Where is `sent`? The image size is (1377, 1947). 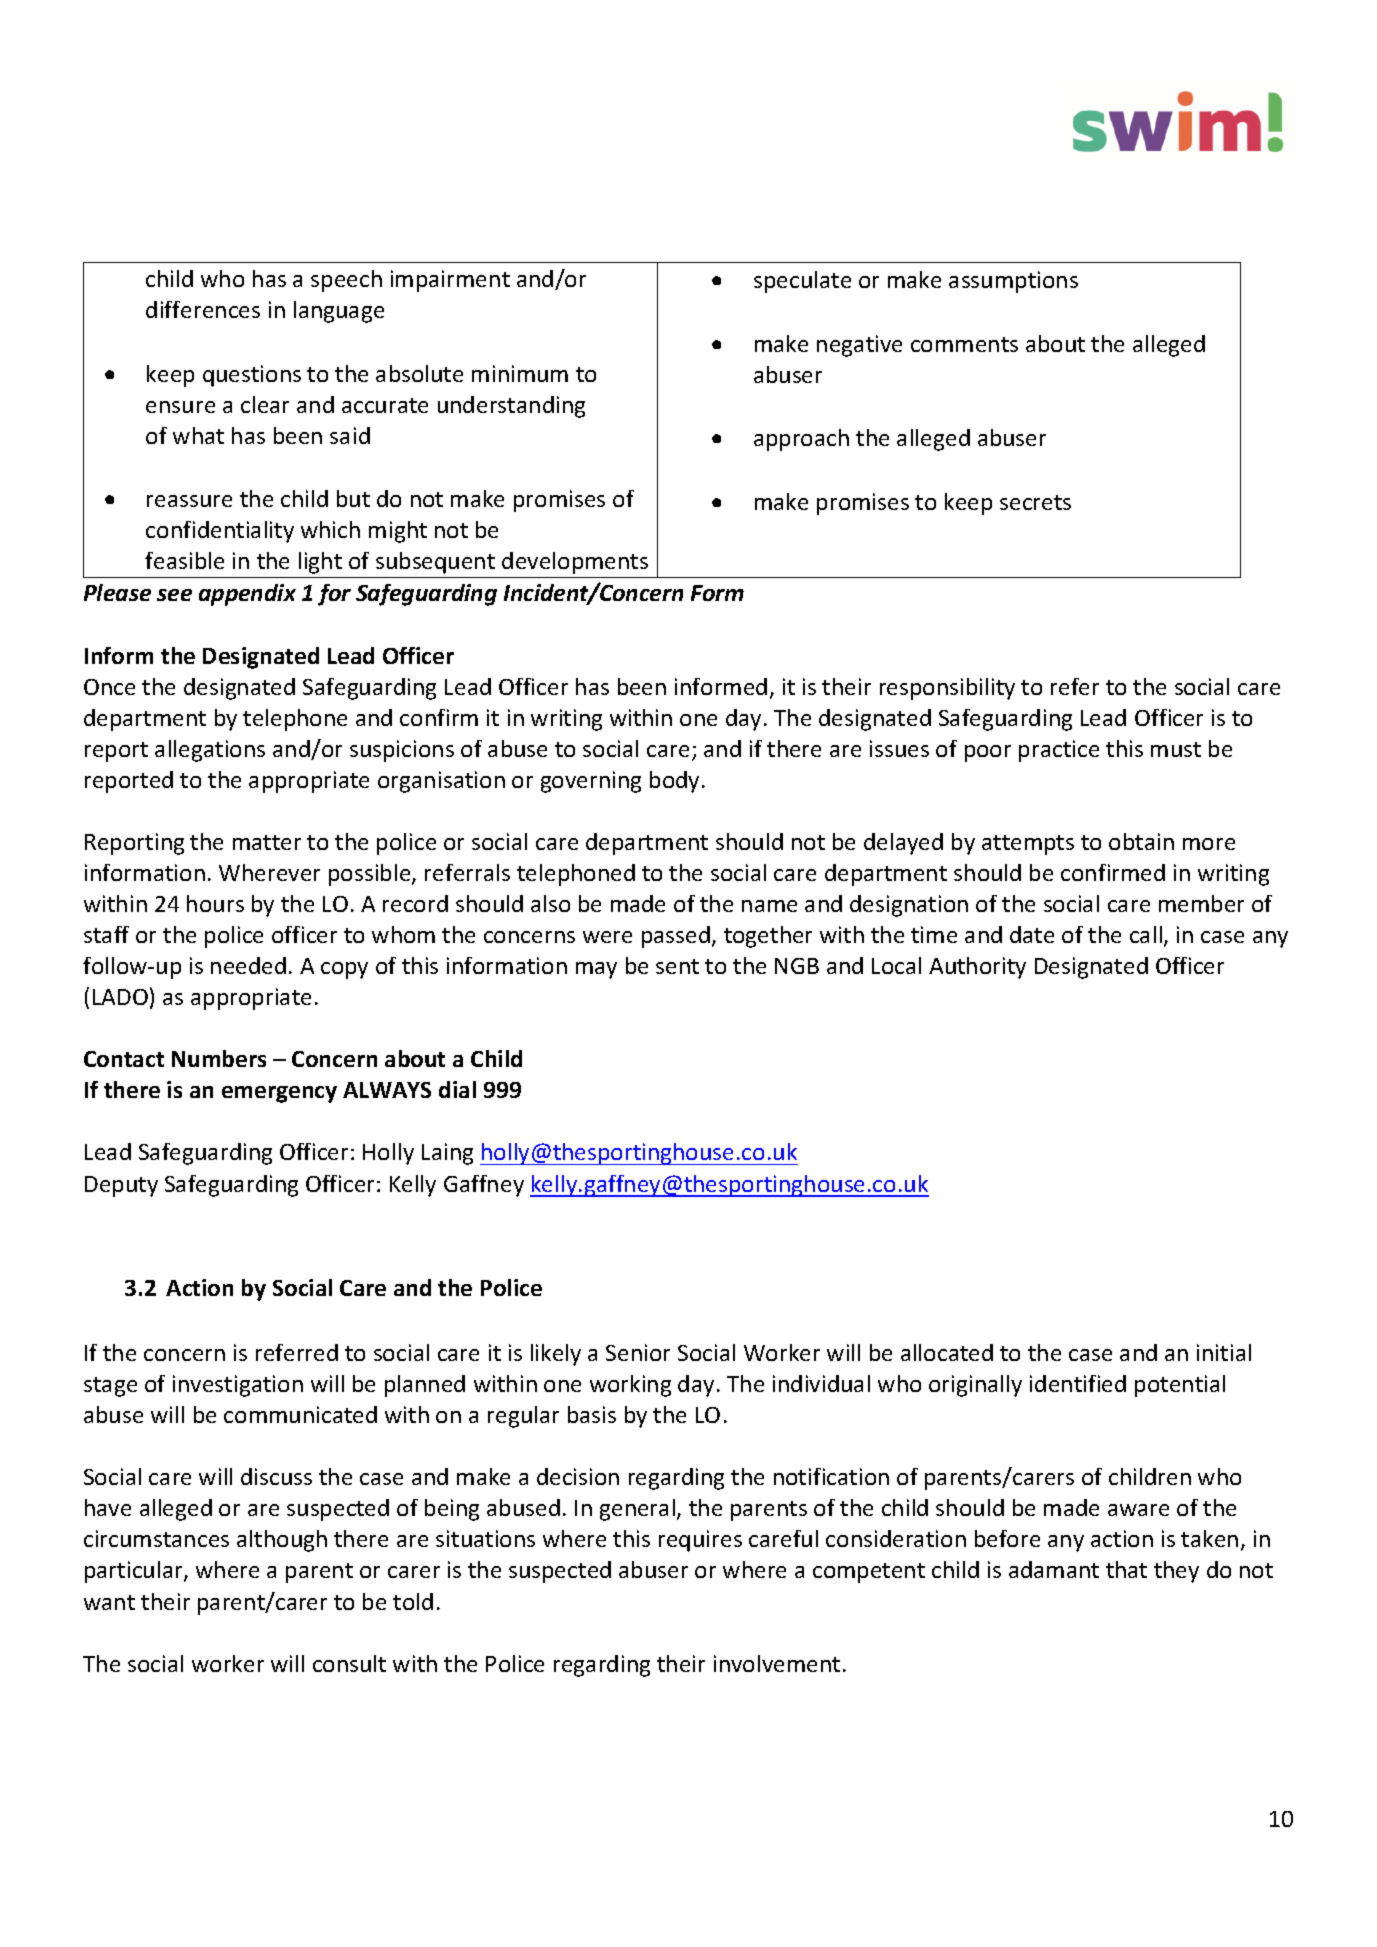 sent is located at coordinates (677, 966).
